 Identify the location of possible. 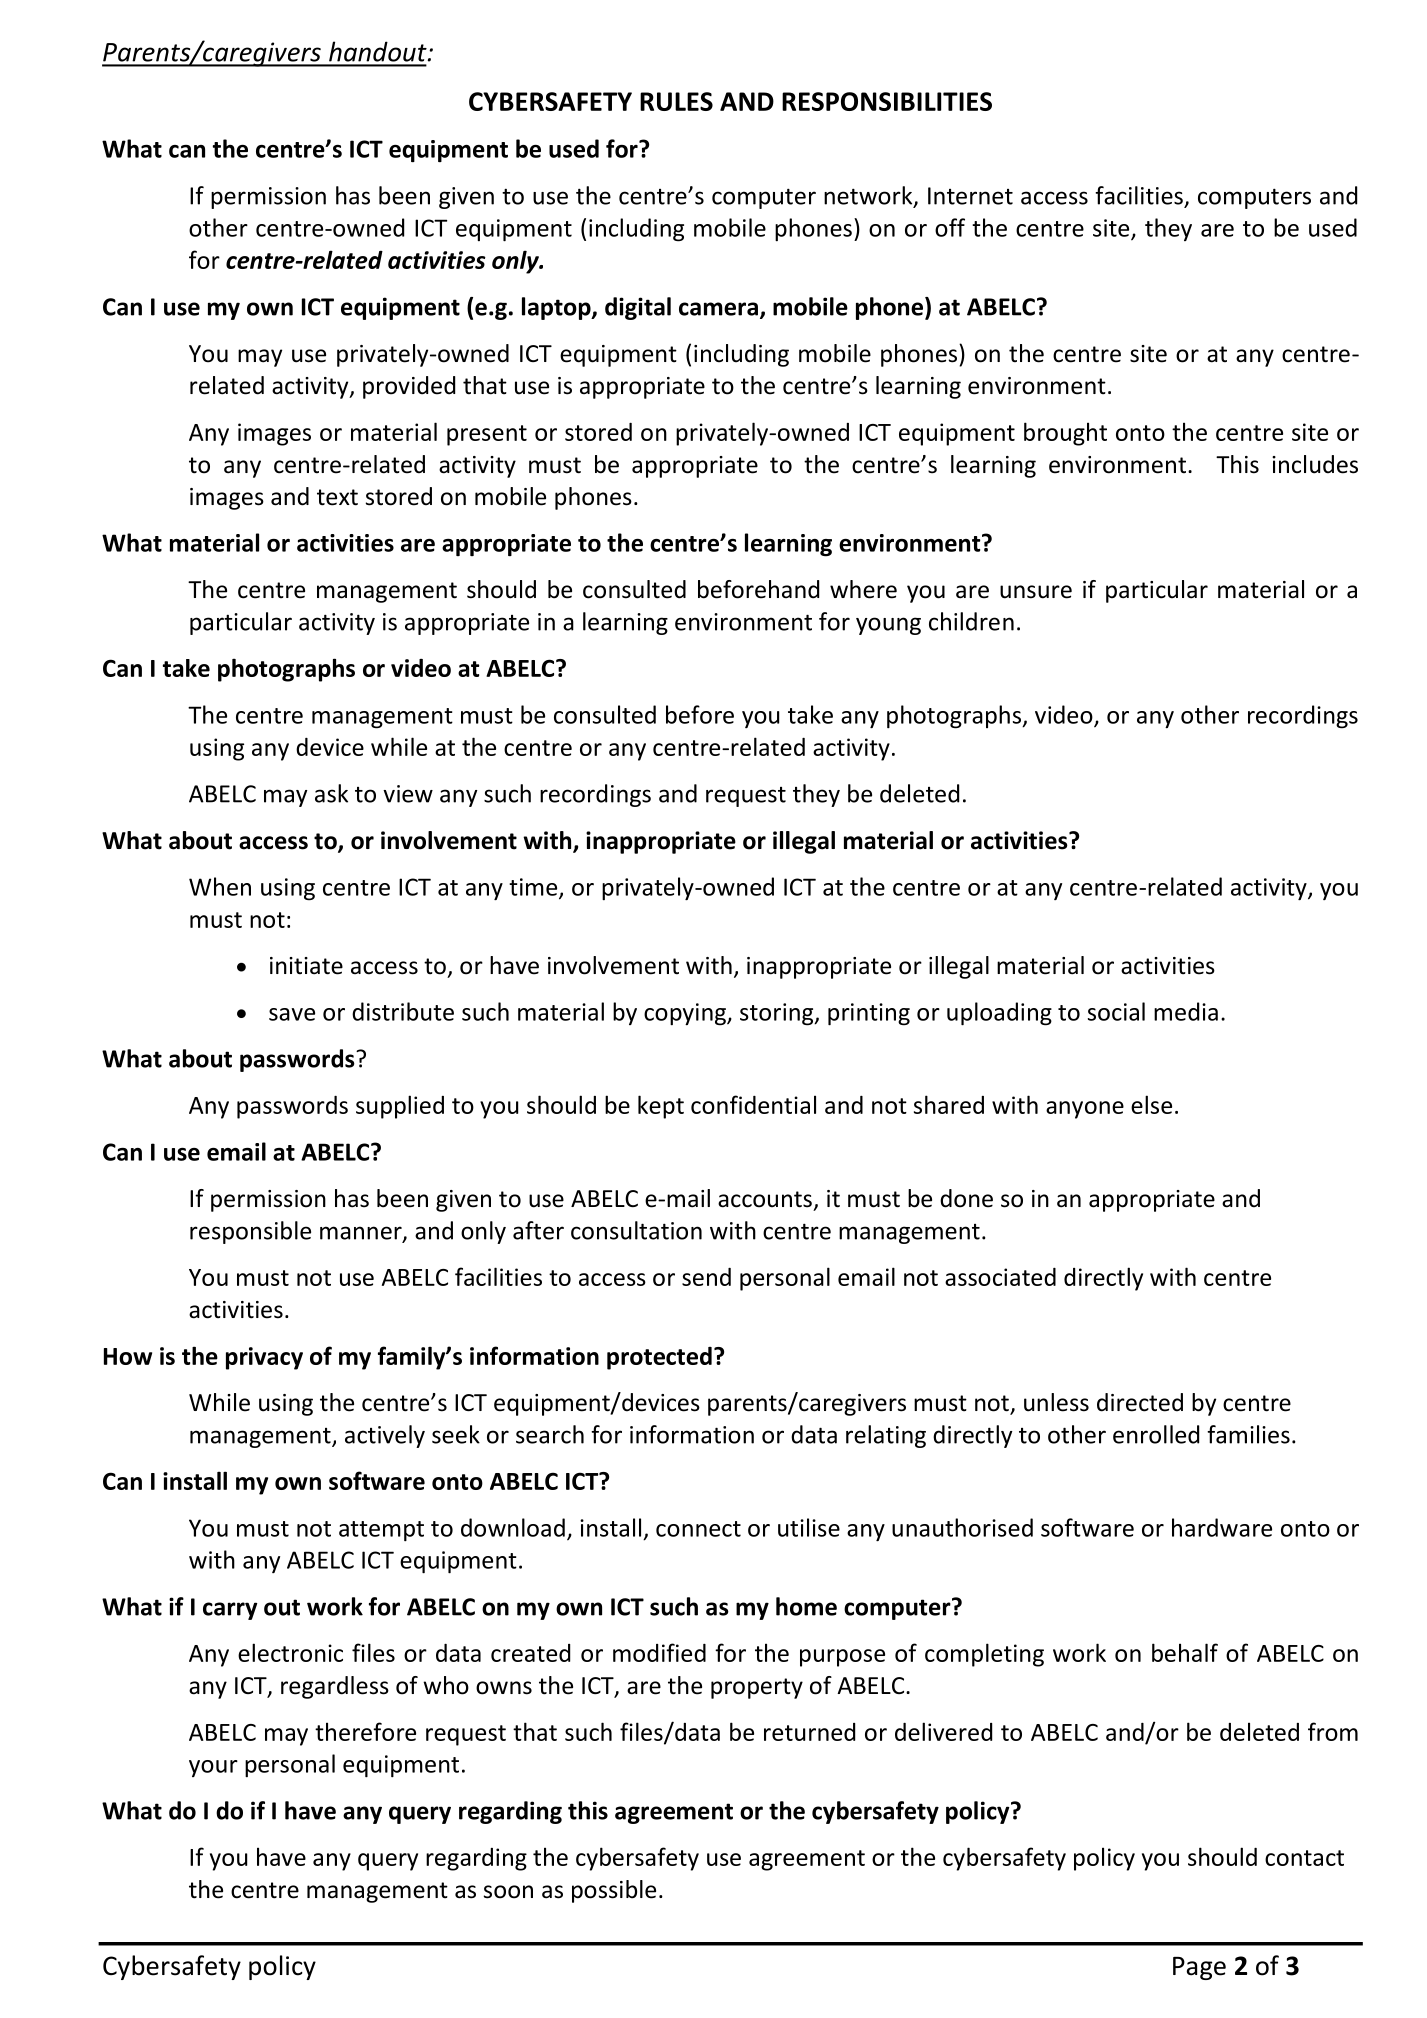
(614, 1891).
